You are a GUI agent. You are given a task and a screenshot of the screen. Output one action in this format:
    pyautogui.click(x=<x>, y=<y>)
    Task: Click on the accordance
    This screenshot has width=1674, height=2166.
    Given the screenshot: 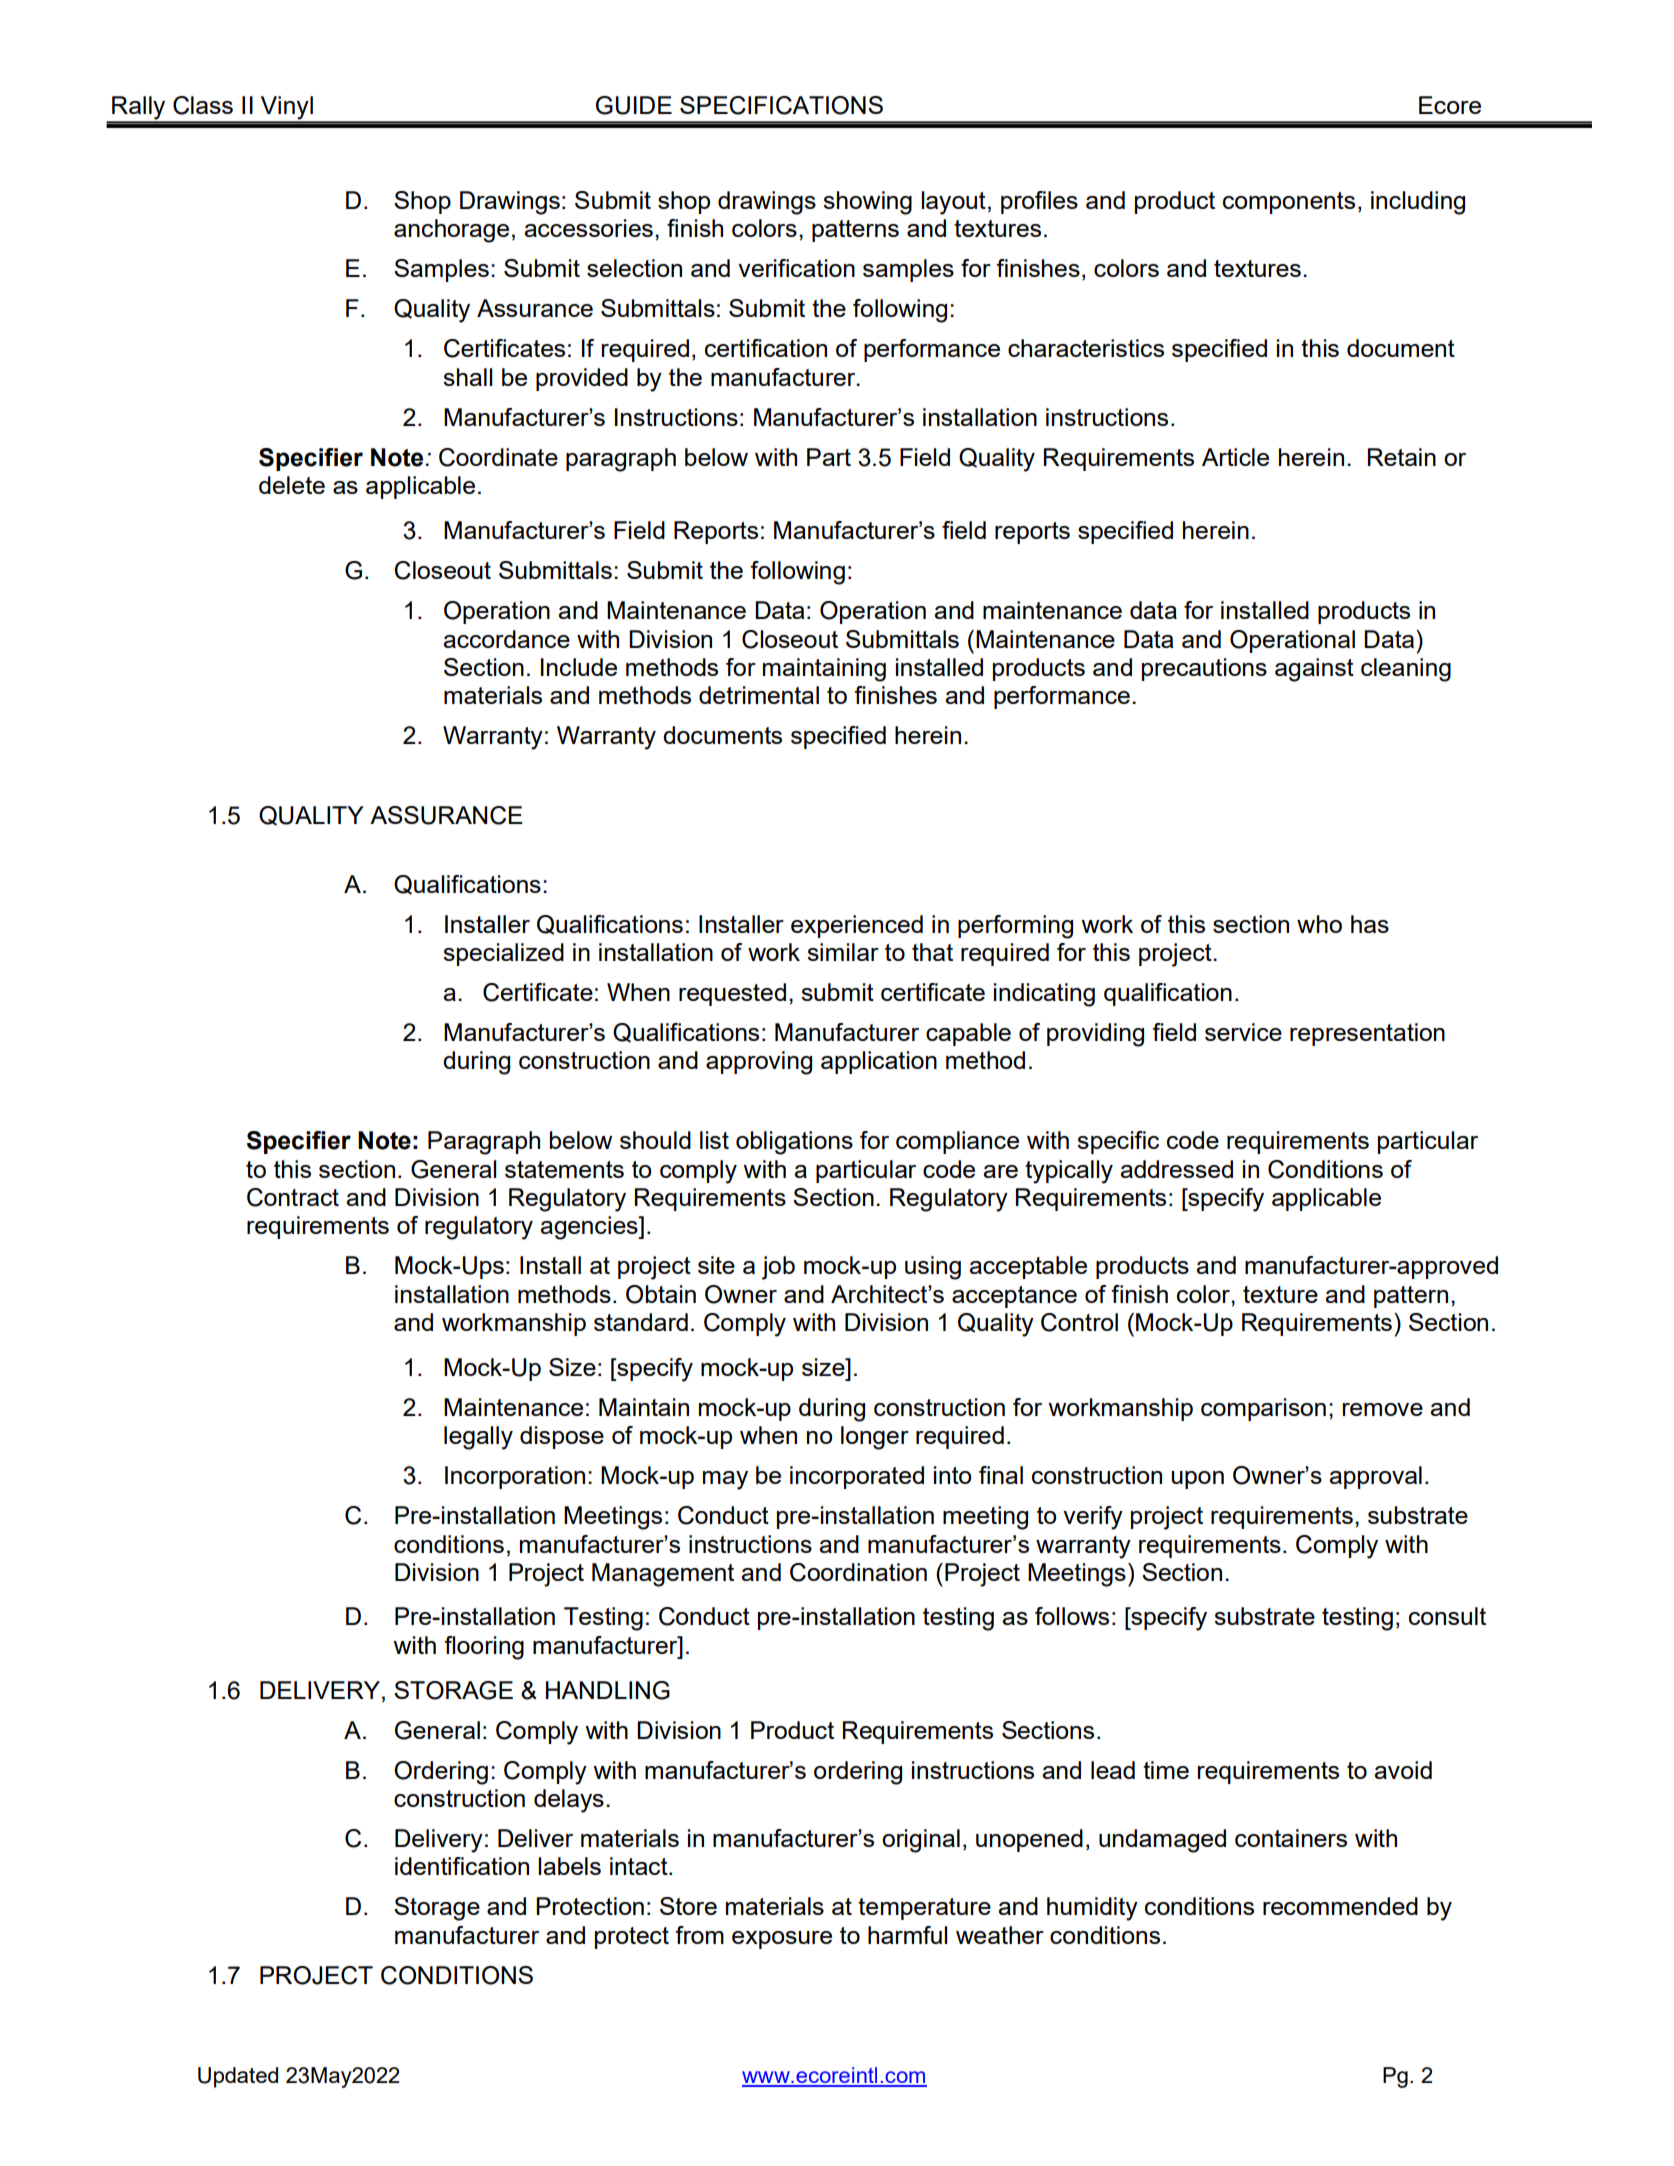 What is the action you would take?
    pyautogui.click(x=506, y=639)
